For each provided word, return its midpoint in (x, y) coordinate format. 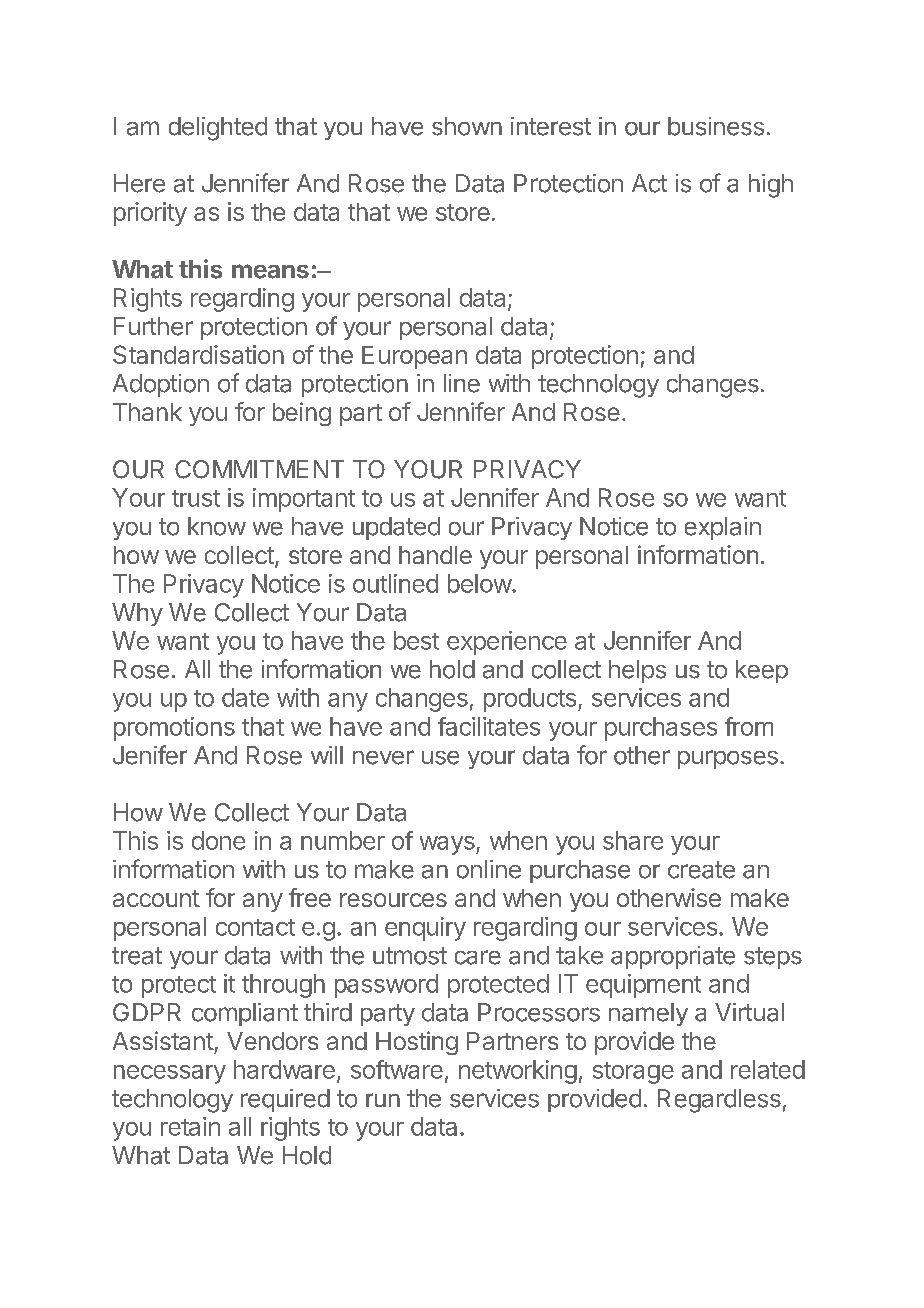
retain (190, 1126)
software (397, 1069)
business (716, 126)
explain (723, 528)
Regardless (719, 1101)
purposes (728, 759)
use (440, 758)
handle (435, 555)
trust (196, 498)
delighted (218, 129)
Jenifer (150, 755)
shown (467, 126)
